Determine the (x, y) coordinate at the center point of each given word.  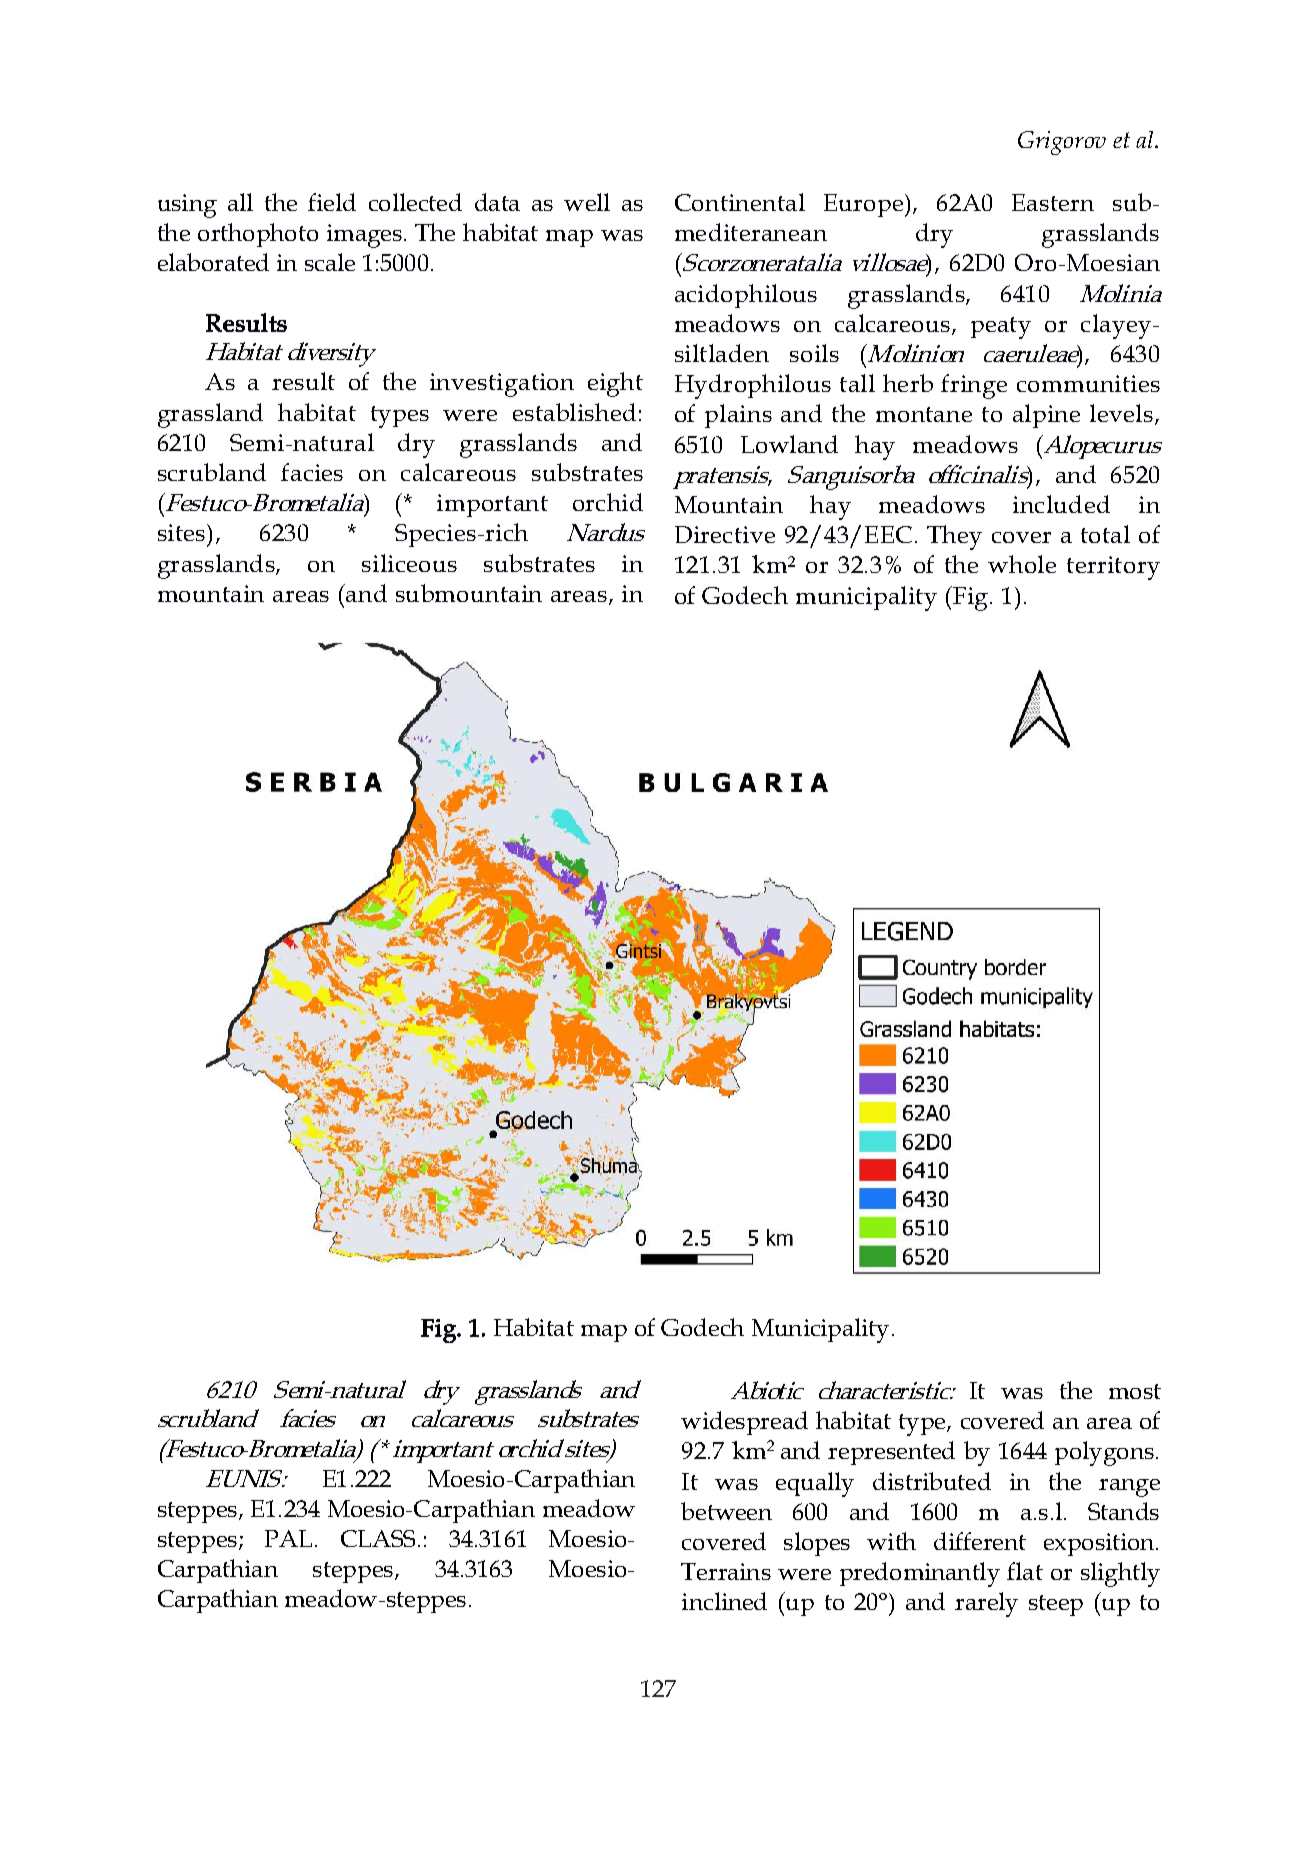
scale (330, 262)
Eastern (1053, 202)
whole (1022, 564)
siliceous (409, 563)
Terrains (726, 1571)
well (587, 202)
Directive (725, 534)
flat (1025, 1571)
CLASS (378, 1538)
